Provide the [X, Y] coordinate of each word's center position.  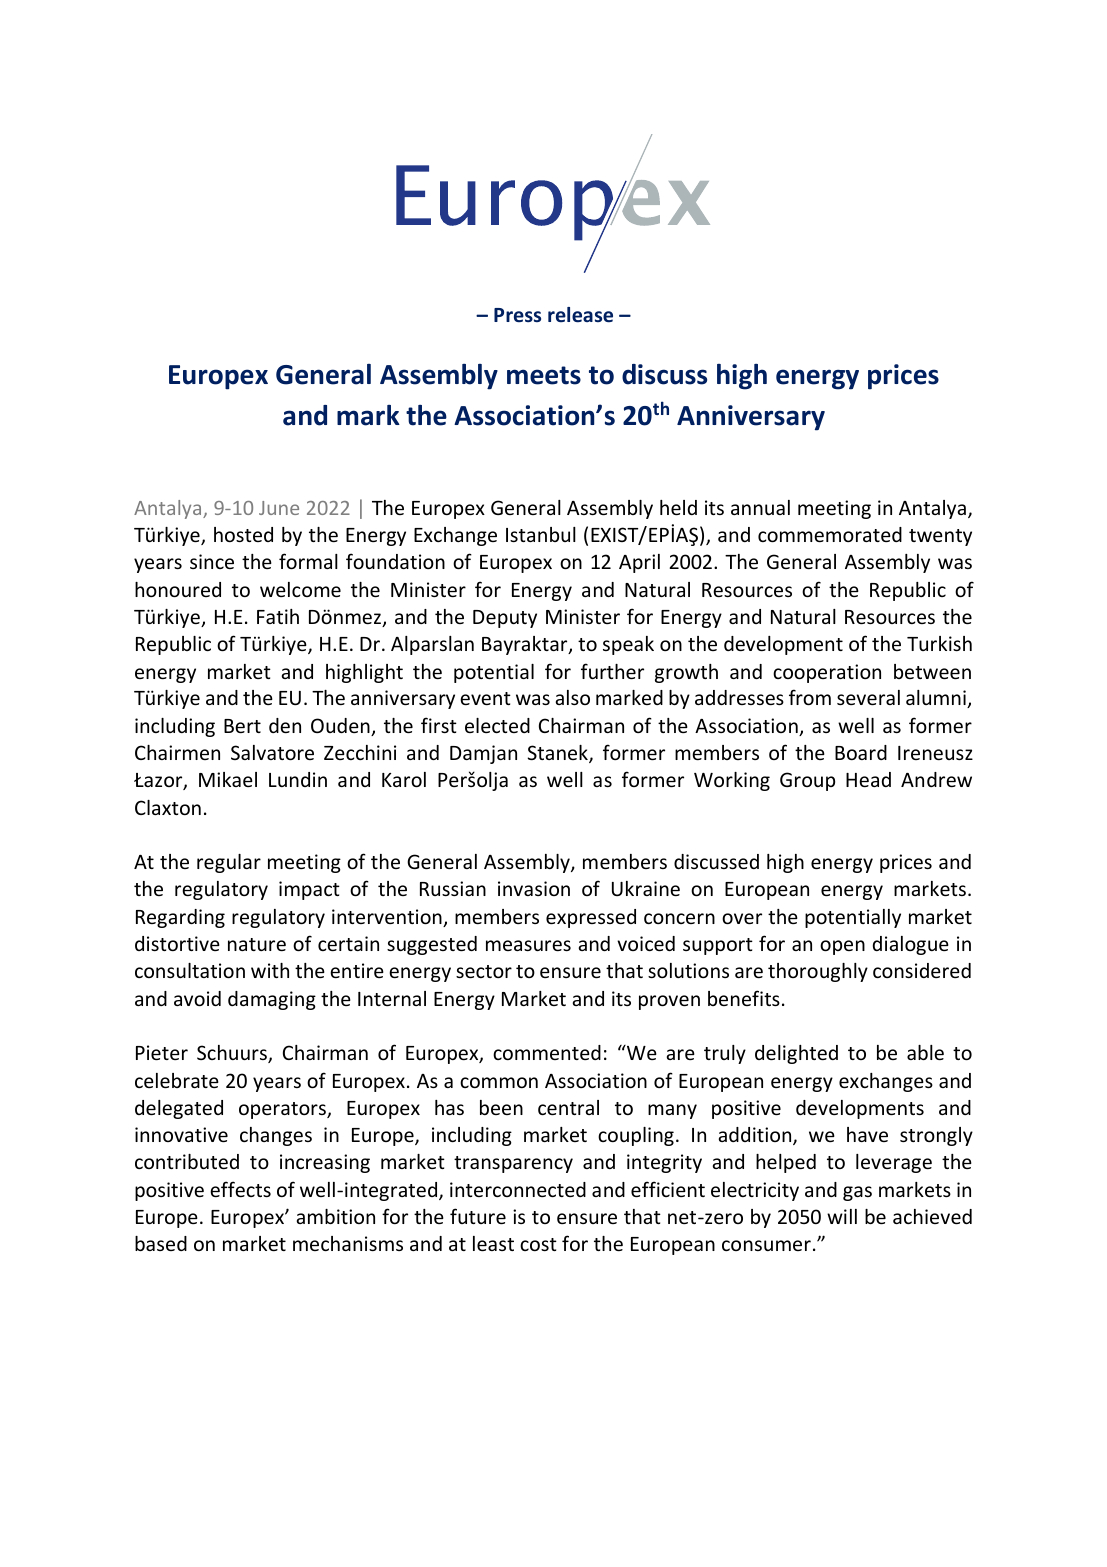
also [573, 697]
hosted [243, 534]
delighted [796, 1054]
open [842, 947]
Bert [242, 726]
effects [240, 1189]
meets [544, 375]
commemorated [830, 534]
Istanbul [541, 534]
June [279, 508]
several [868, 697]
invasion [534, 888]
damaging [272, 1000]
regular [229, 863]
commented [547, 1052]
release [580, 315]
